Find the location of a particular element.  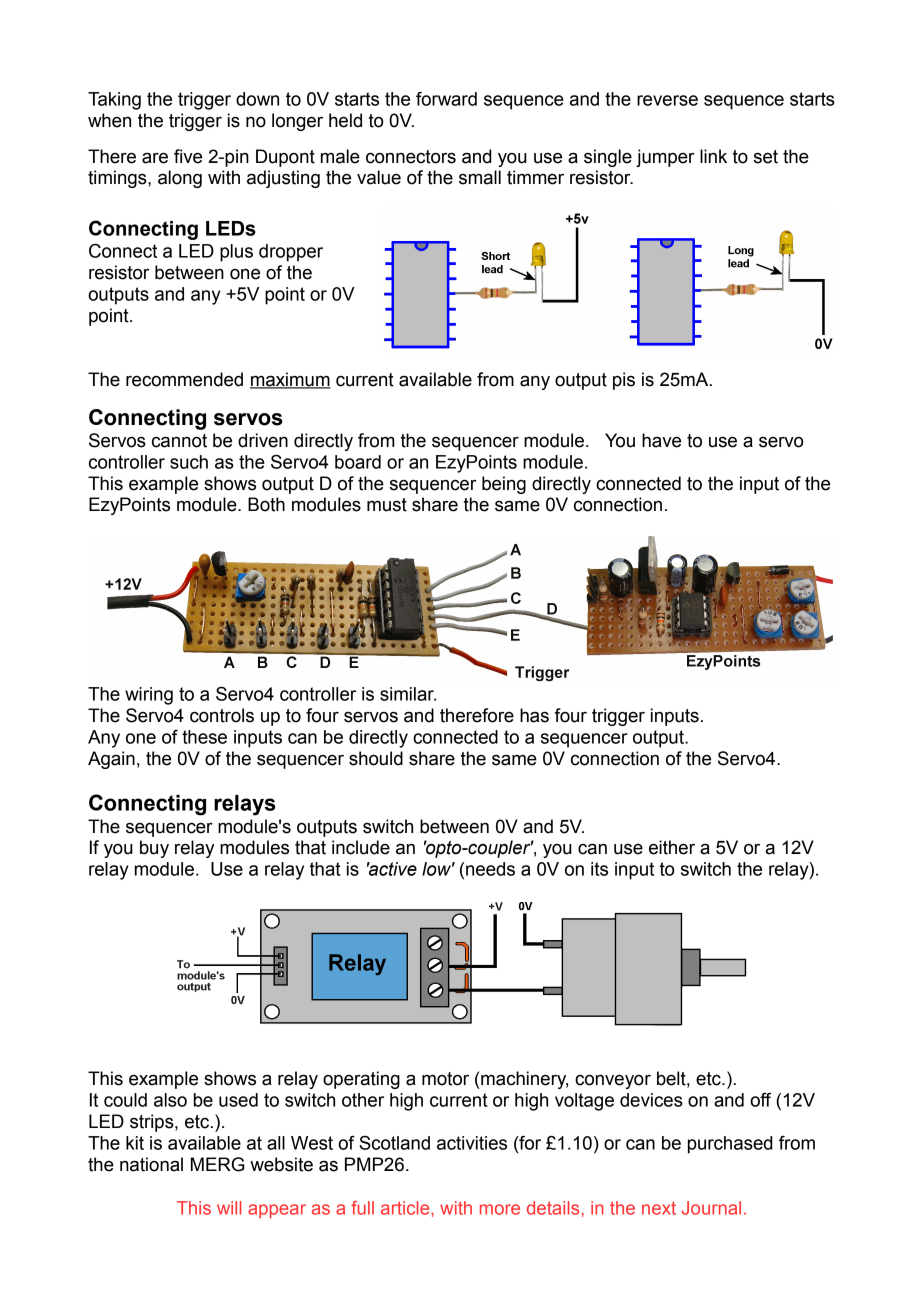

five is located at coordinates (188, 156).
